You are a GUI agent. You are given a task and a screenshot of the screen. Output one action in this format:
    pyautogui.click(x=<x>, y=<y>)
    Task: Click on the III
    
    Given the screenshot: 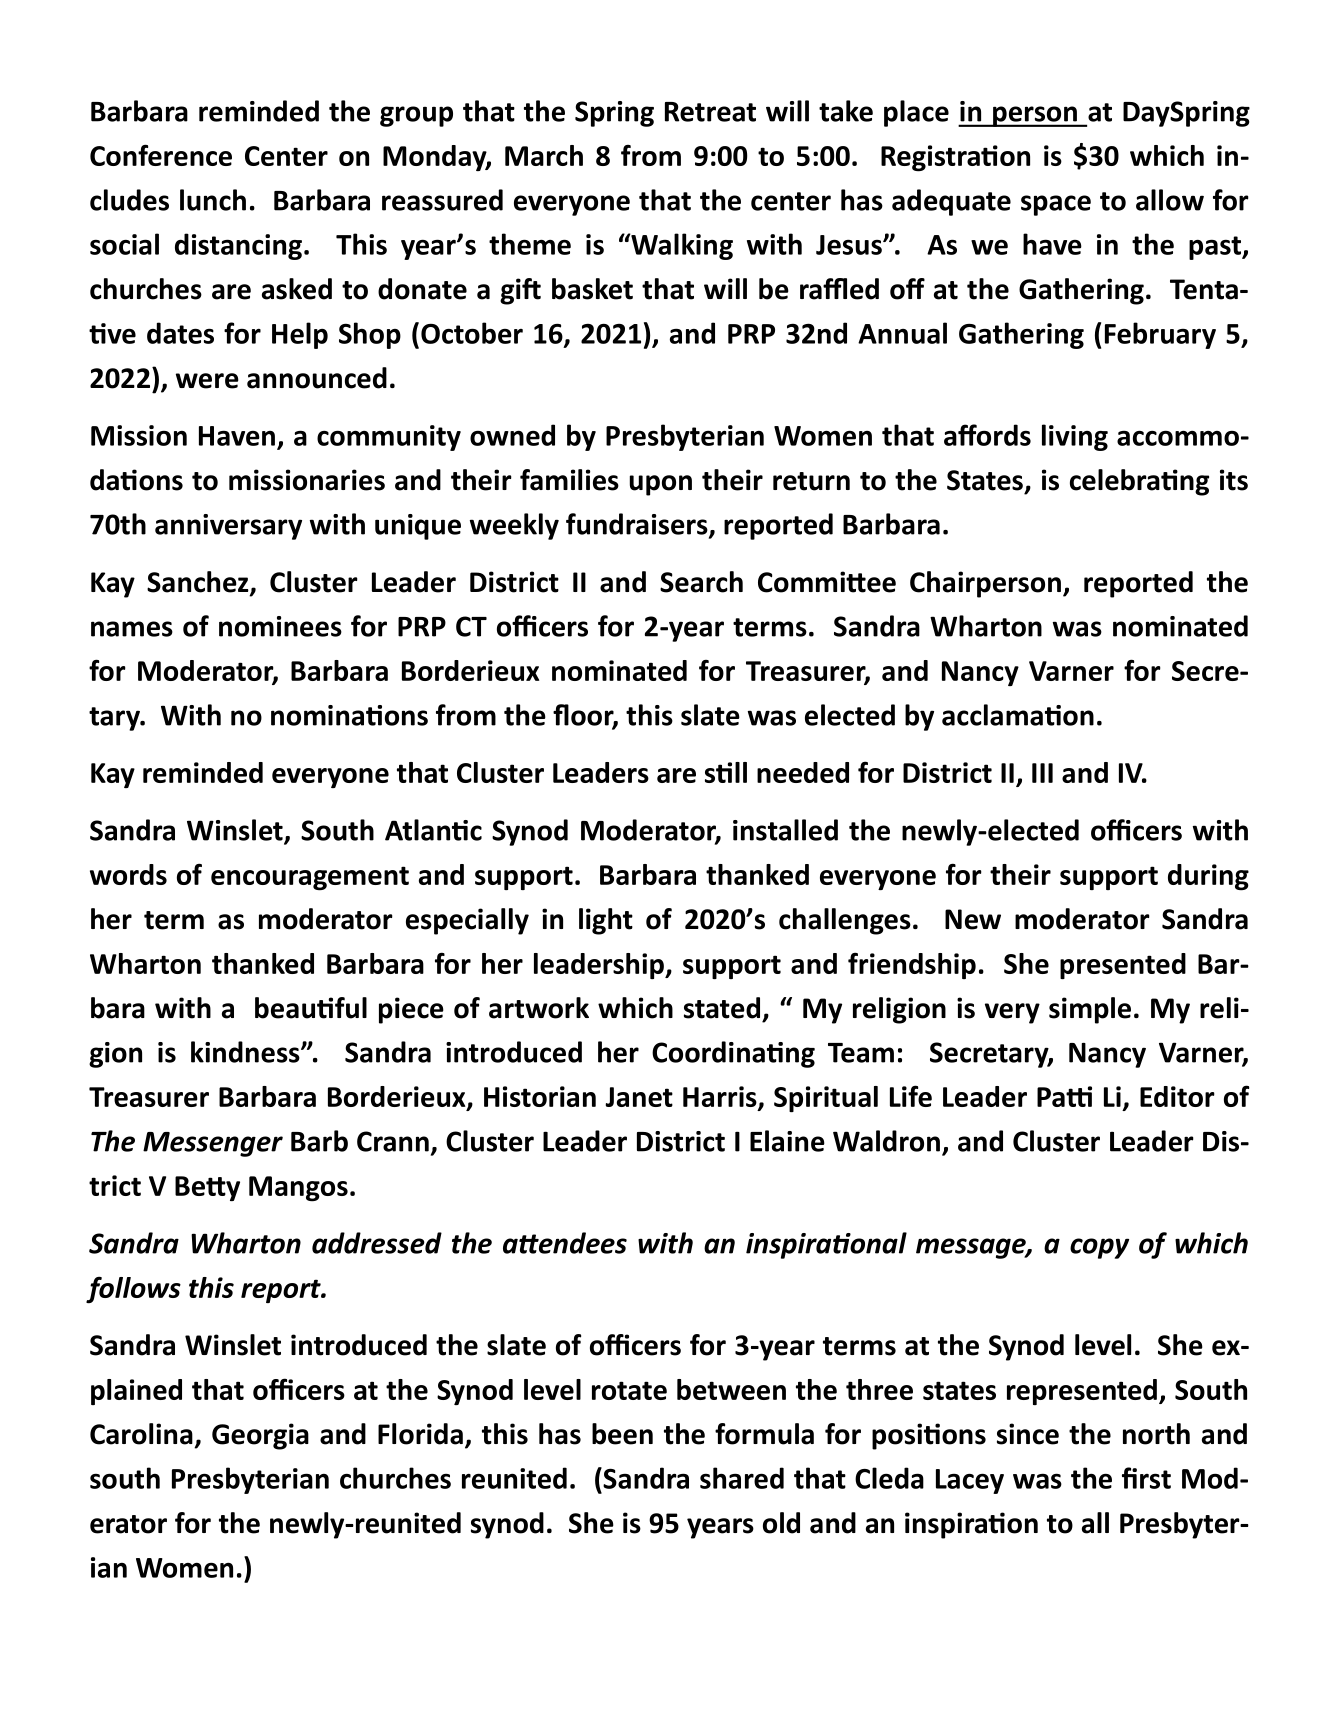 What is the action you would take?
    pyautogui.click(x=1042, y=773)
